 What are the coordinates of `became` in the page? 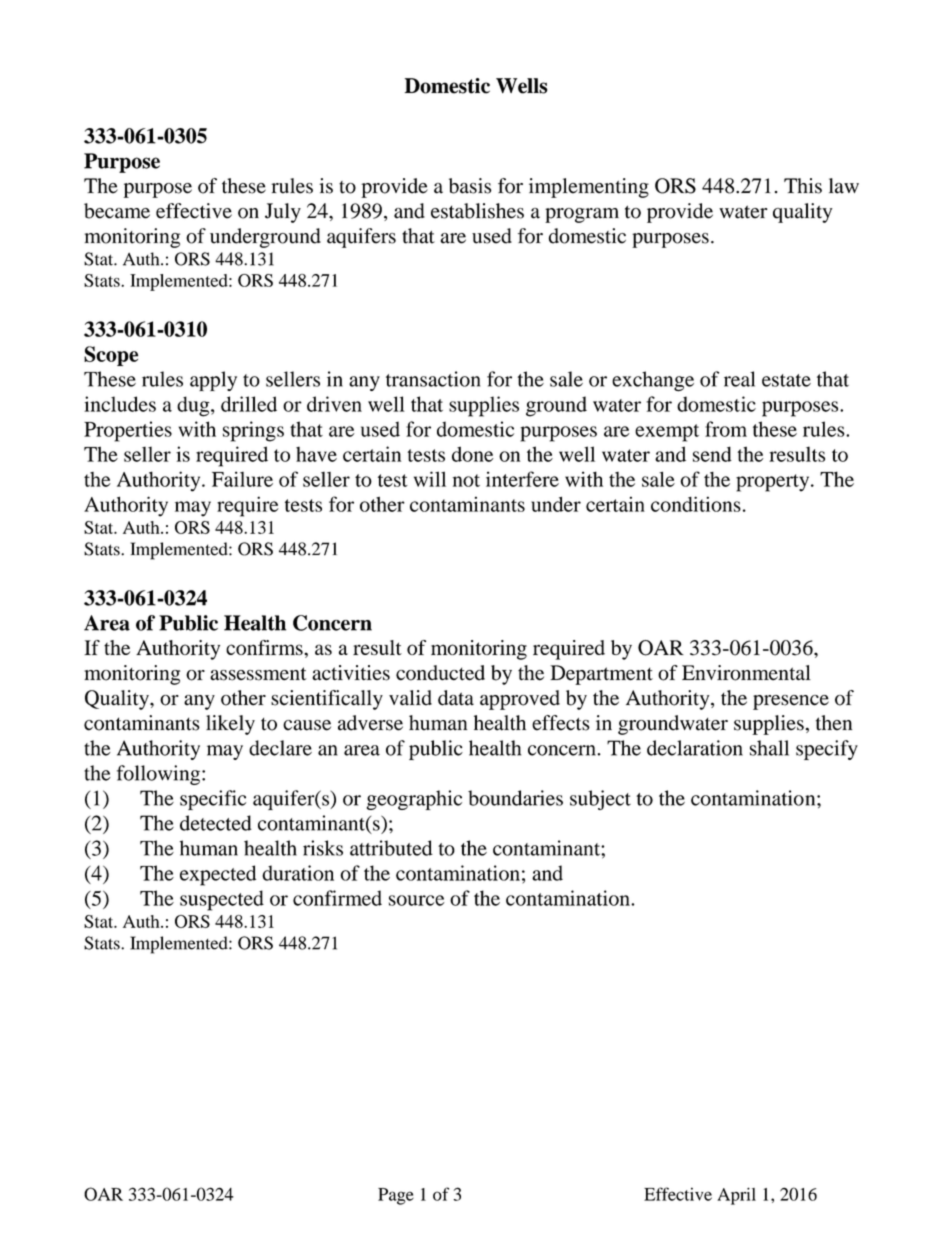 It's located at (117, 211).
